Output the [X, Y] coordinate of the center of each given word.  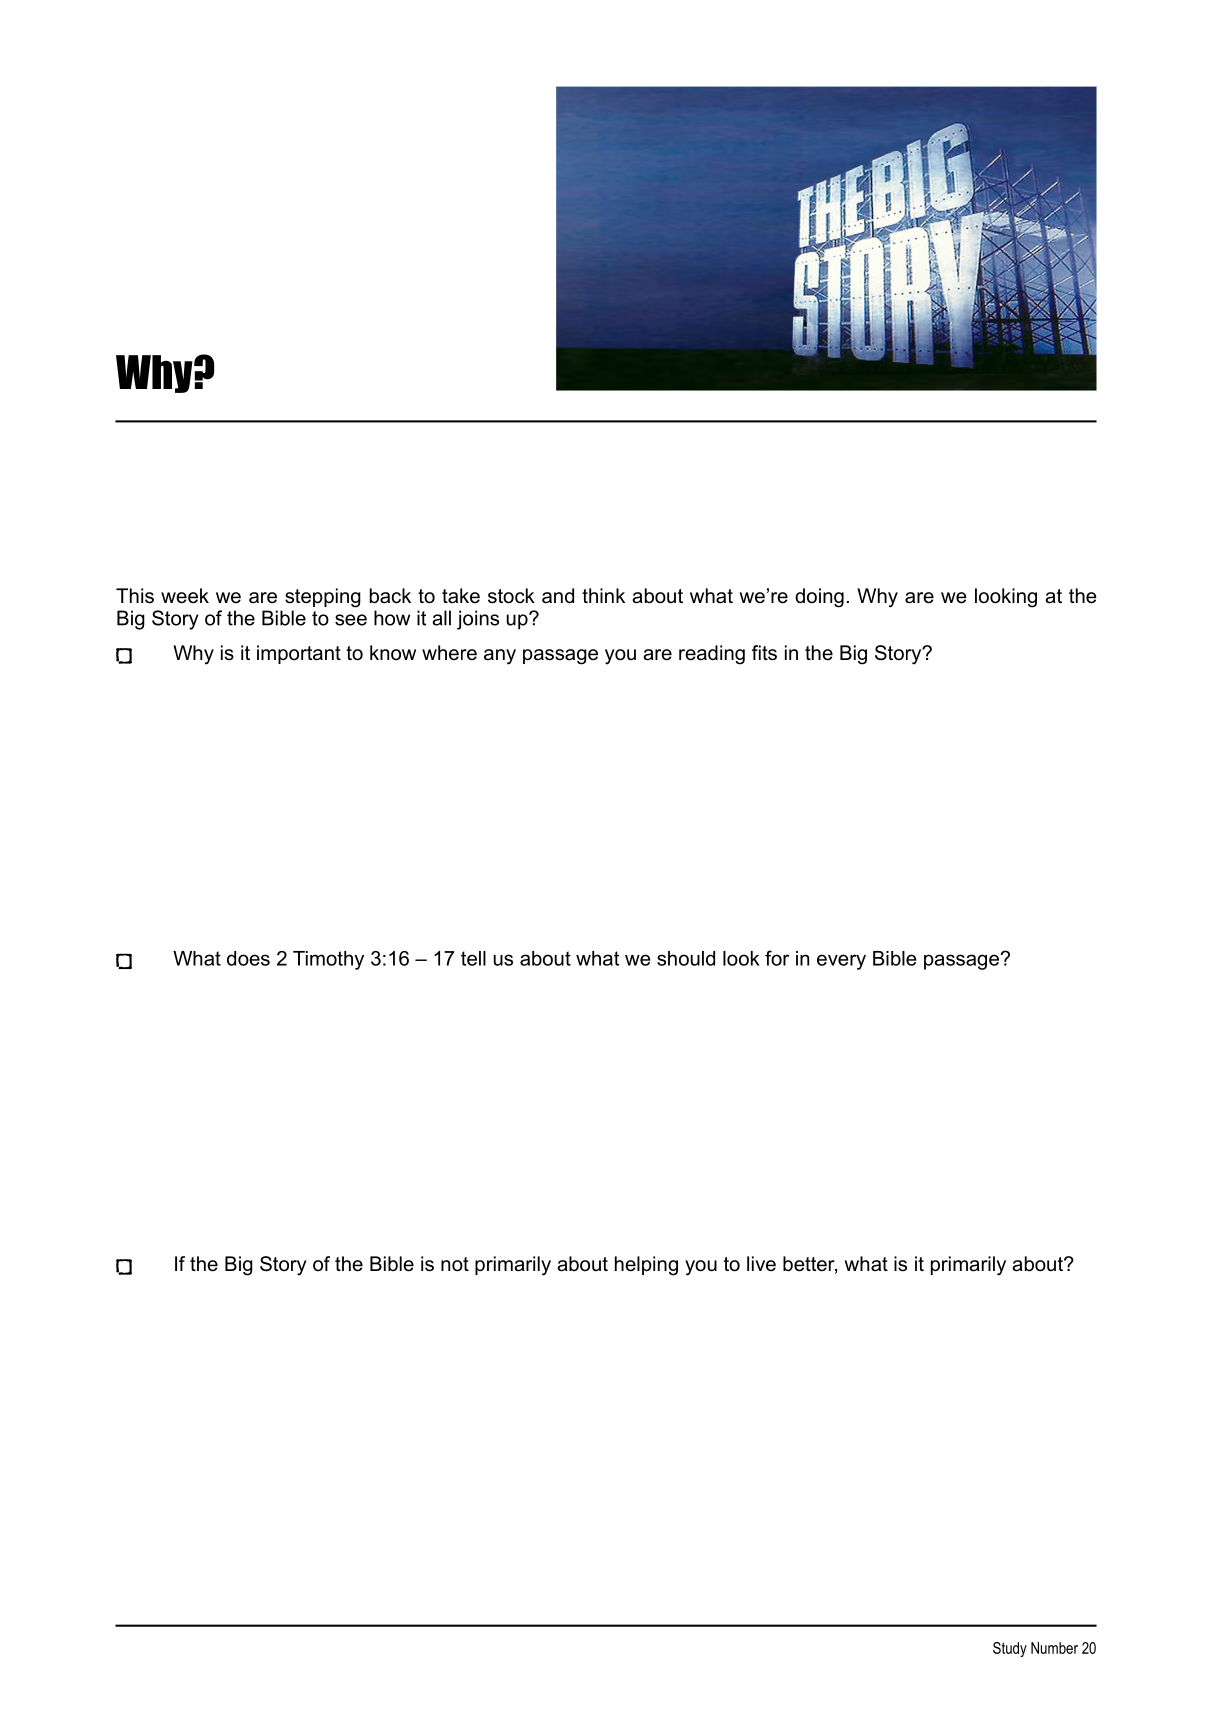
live [761, 1264]
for [777, 958]
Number [1054, 1648]
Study [1010, 1649]
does [248, 958]
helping [646, 1266]
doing [819, 598]
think [603, 595]
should [686, 958]
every [841, 962]
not [455, 1264]
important [299, 654]
